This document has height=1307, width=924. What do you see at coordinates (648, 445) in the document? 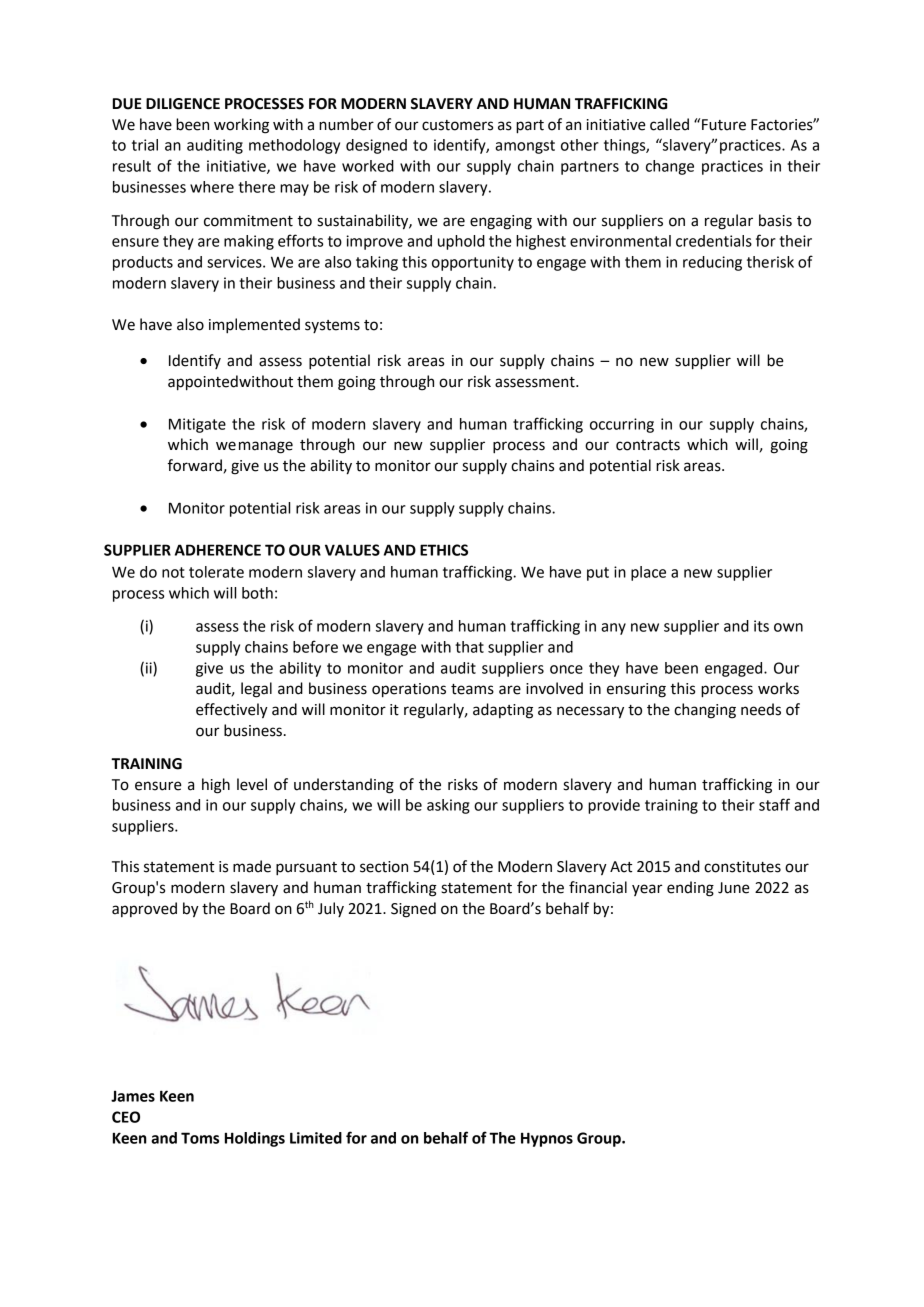
I see `contracts` at bounding box center [648, 445].
